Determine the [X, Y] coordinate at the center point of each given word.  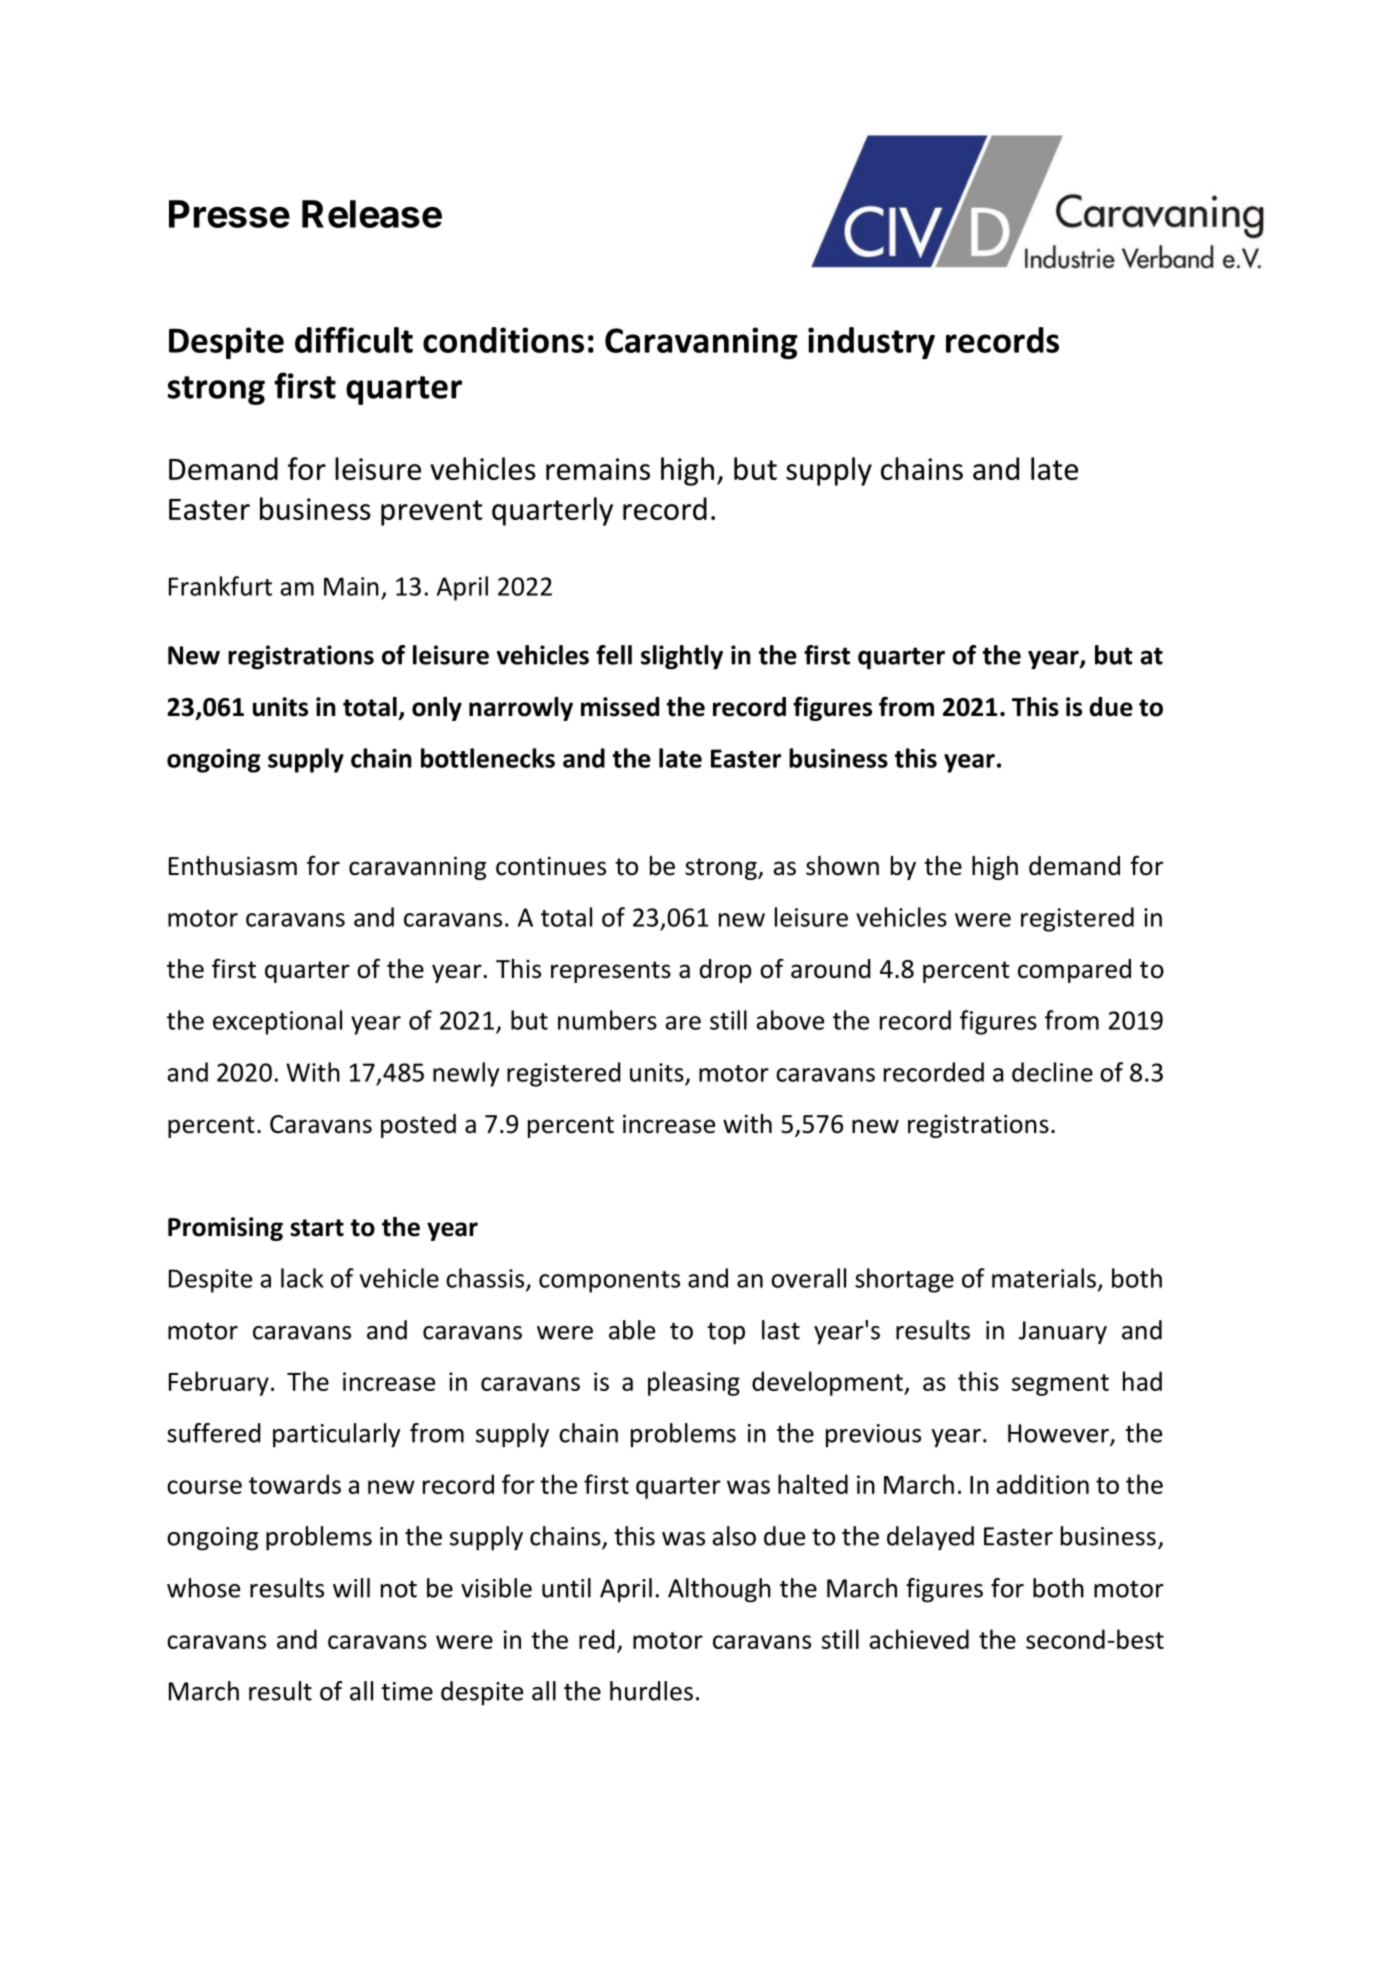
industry [871, 343]
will [351, 1588]
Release [372, 214]
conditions [503, 340]
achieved [919, 1639]
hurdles [651, 1691]
